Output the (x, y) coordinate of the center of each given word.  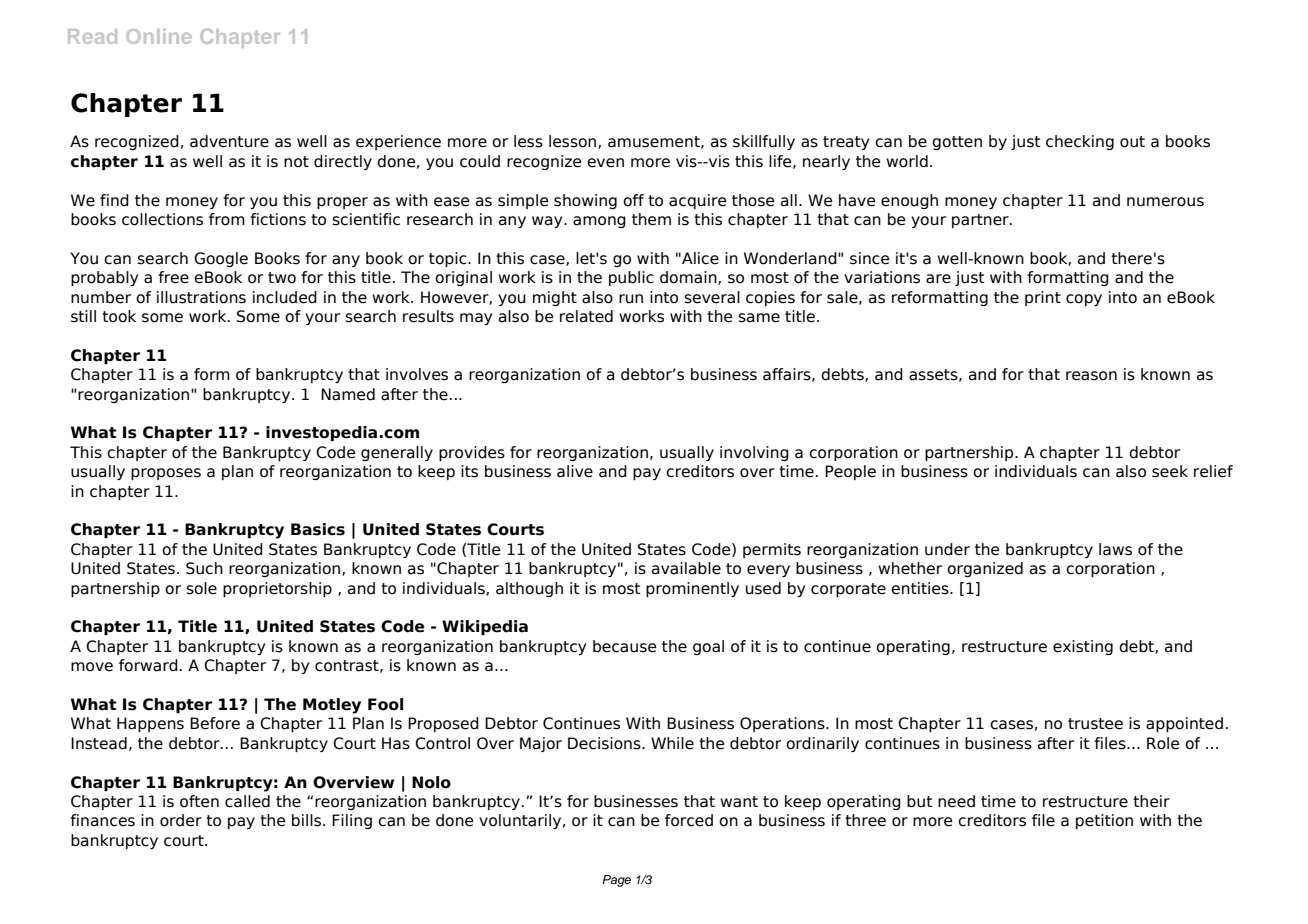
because (624, 646)
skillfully (764, 142)
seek (1170, 471)
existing (1083, 647)
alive (575, 471)
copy (1084, 300)
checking (1080, 142)
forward (148, 665)
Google (221, 259)
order (181, 820)
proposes (166, 474)
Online (159, 36)
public (631, 278)
